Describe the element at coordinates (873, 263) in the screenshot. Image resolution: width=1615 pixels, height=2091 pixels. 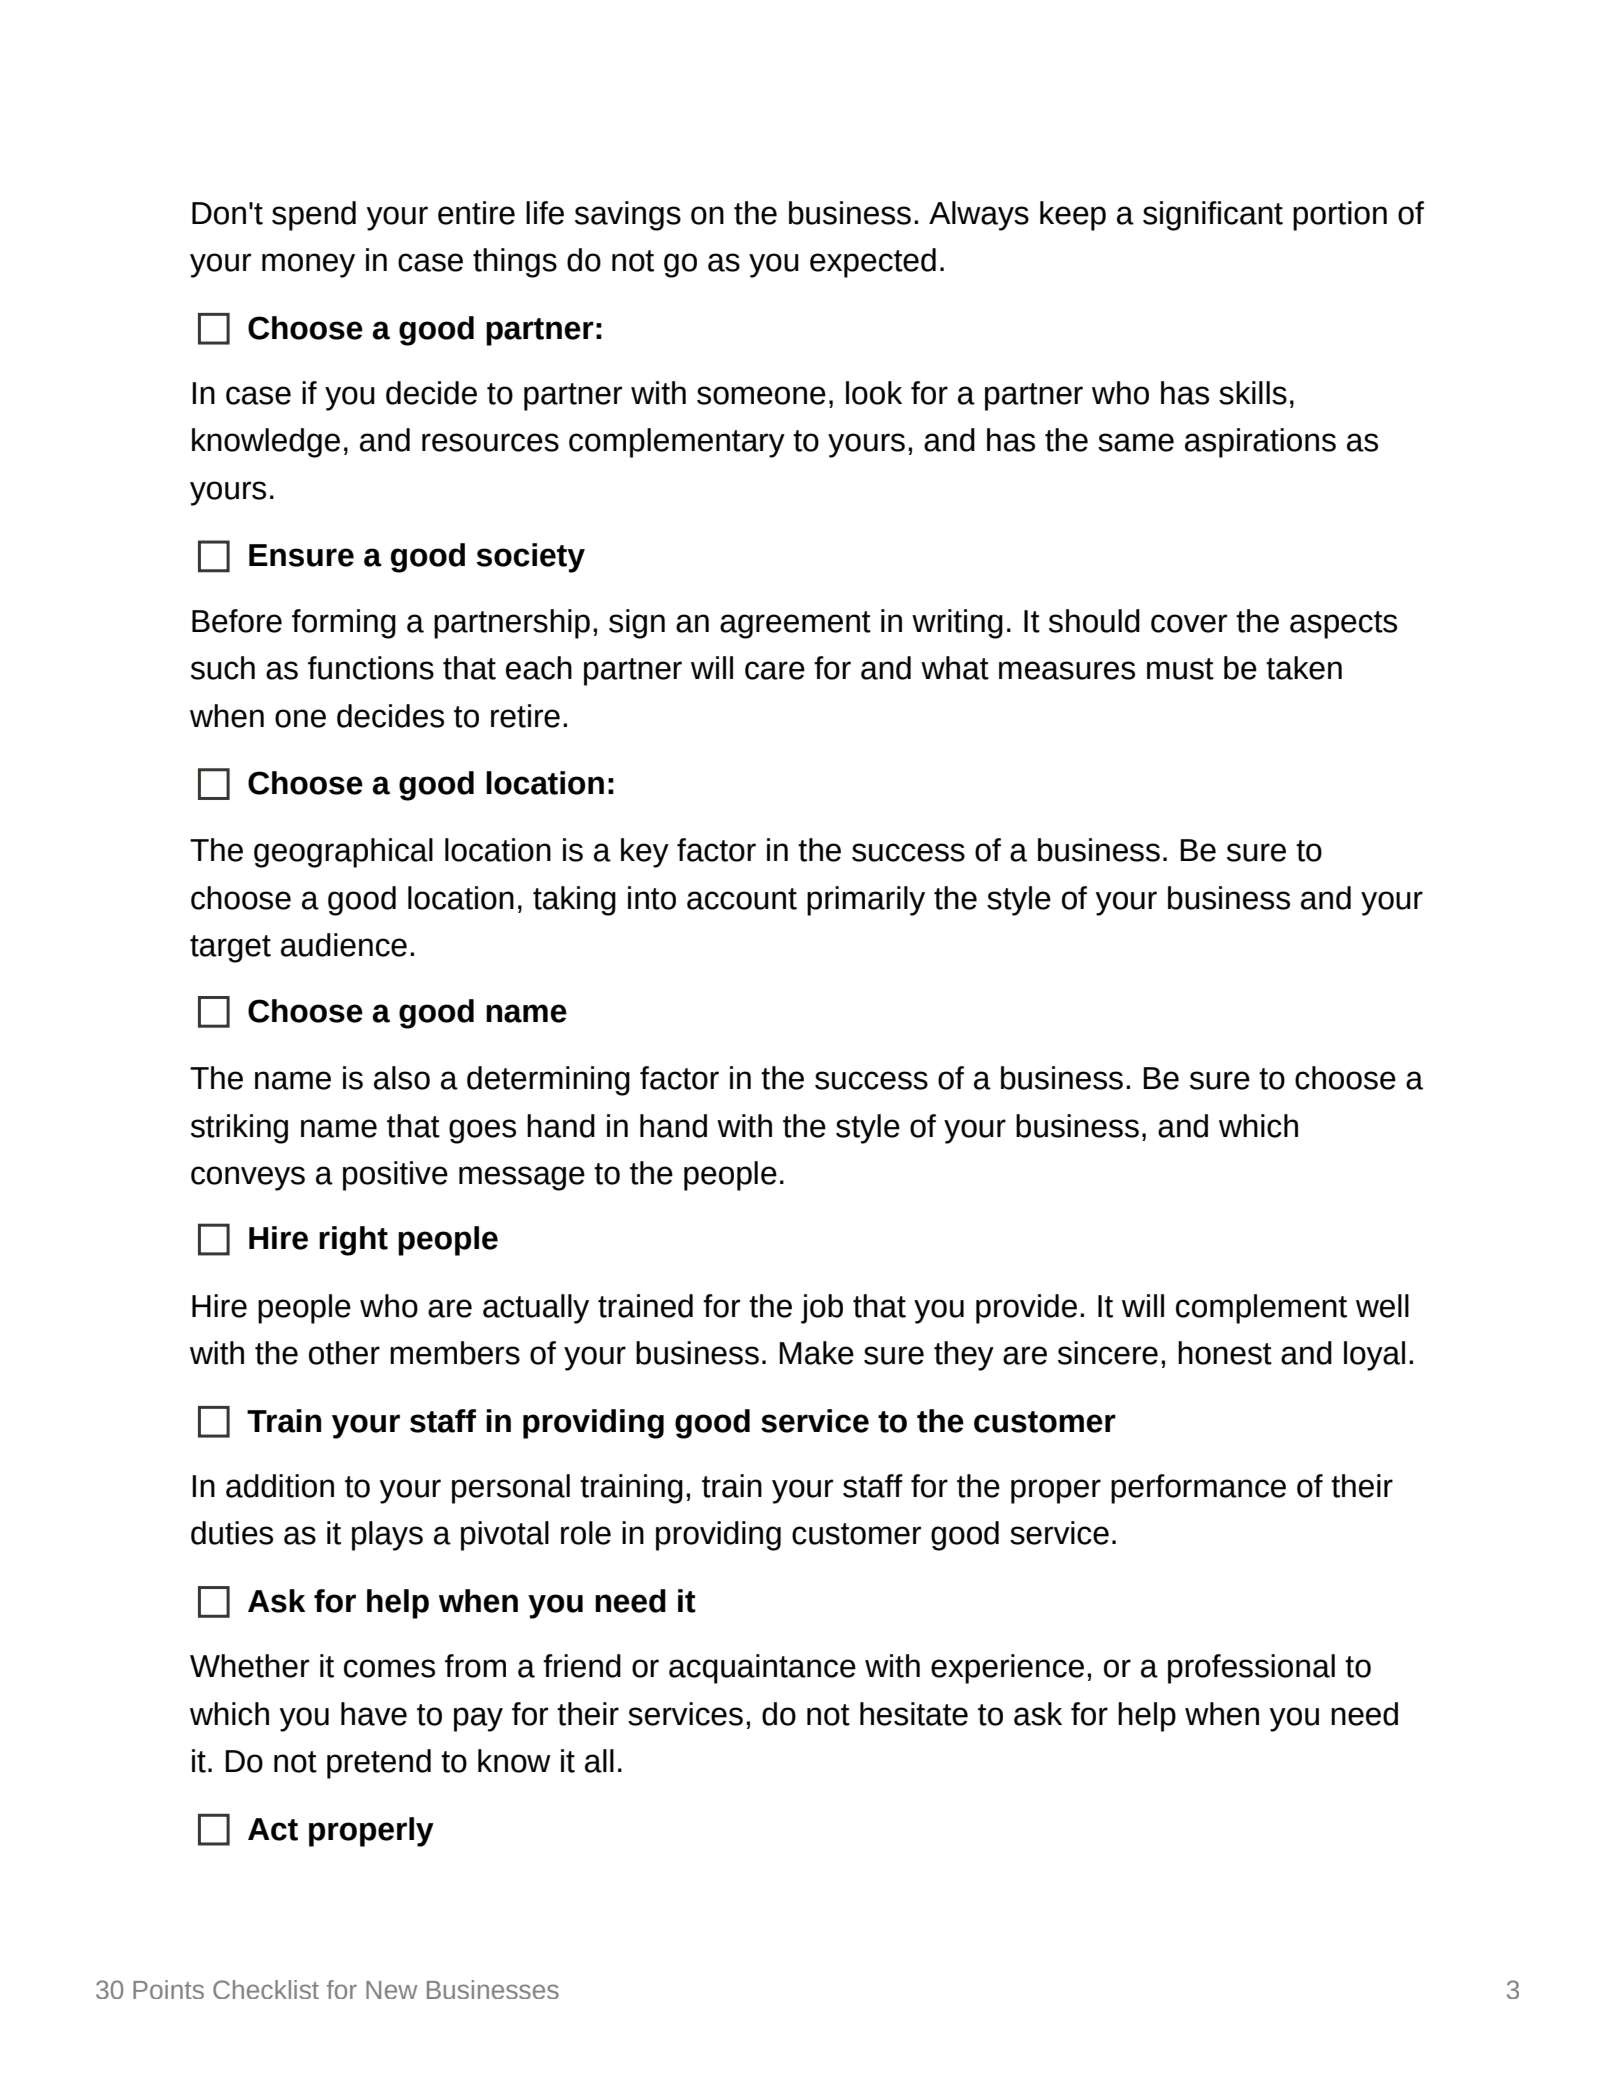
I see `expected` at that location.
